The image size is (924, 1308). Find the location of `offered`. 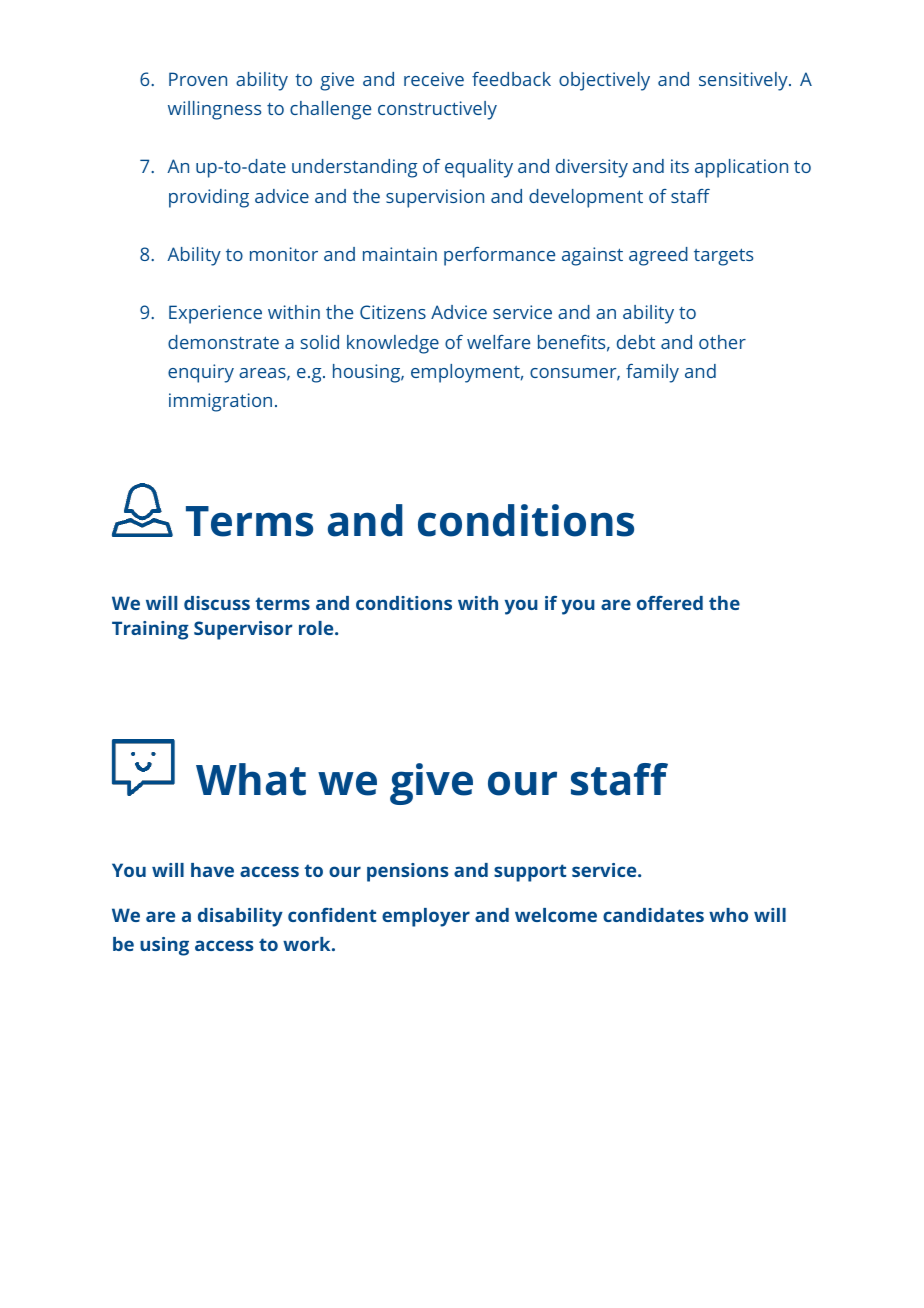

offered is located at coordinates (670, 603).
